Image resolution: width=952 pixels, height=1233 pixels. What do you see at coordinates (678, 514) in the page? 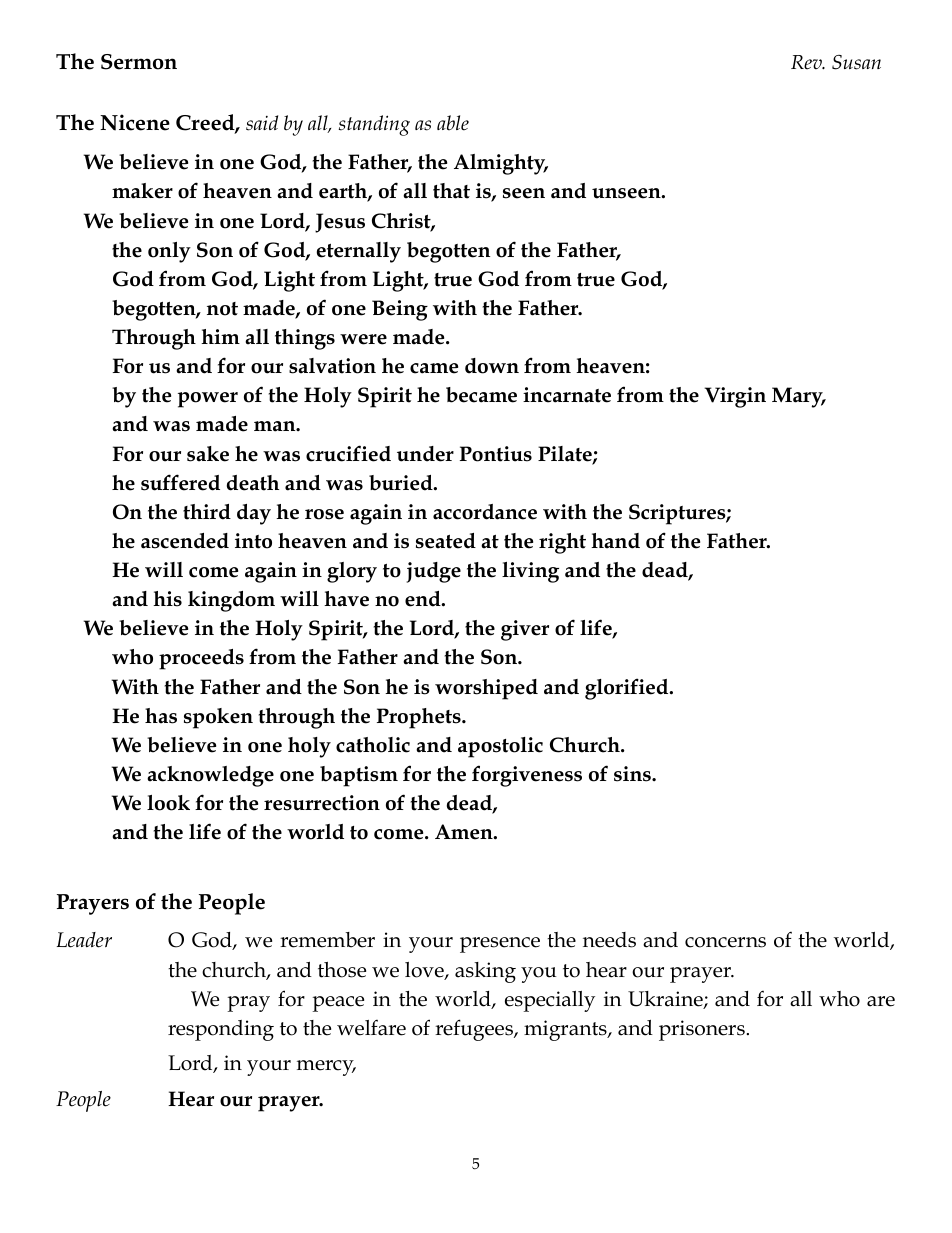
I see `Scriptures` at bounding box center [678, 514].
